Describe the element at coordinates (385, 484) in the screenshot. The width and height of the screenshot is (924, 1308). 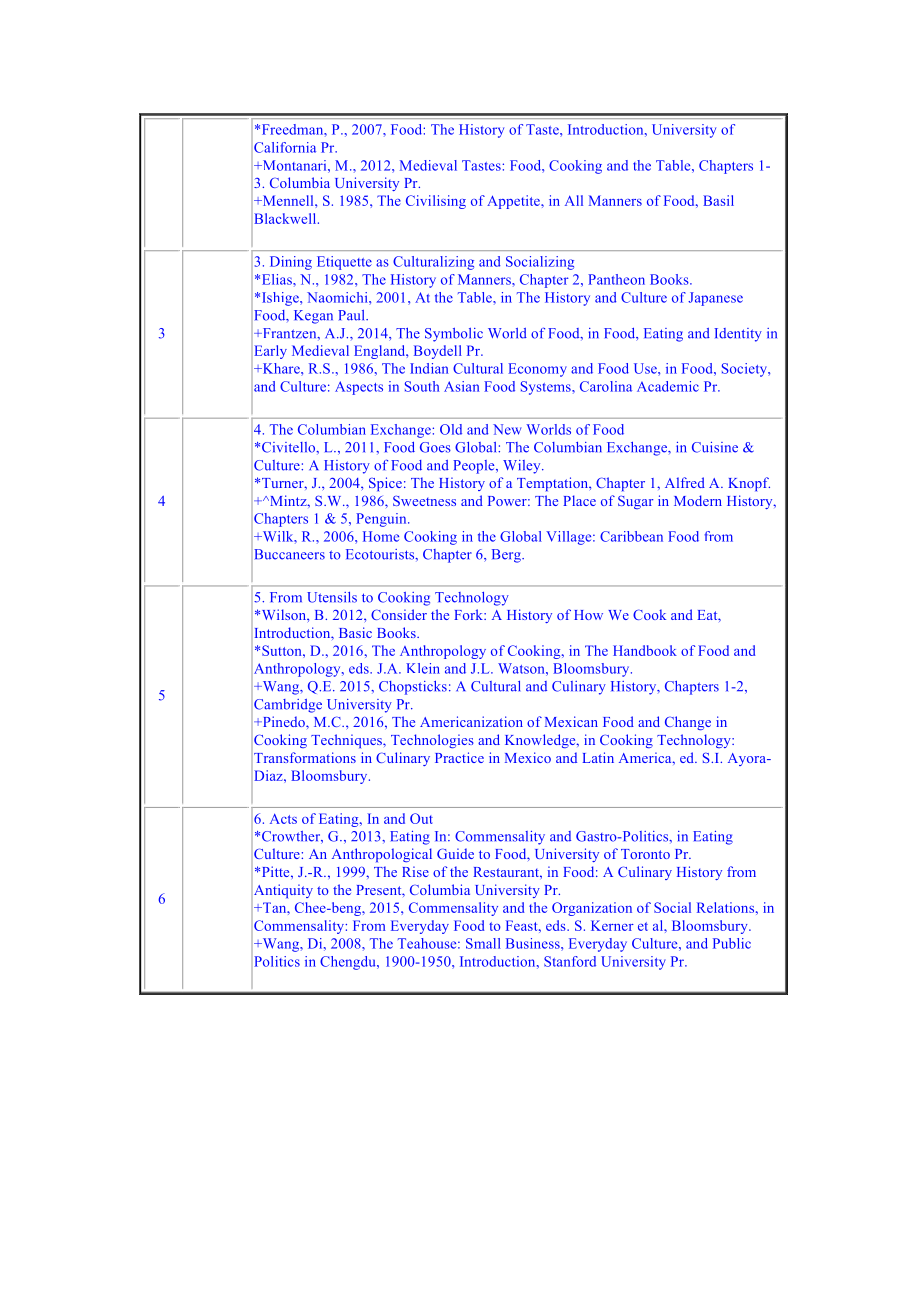
I see `Spice` at that location.
